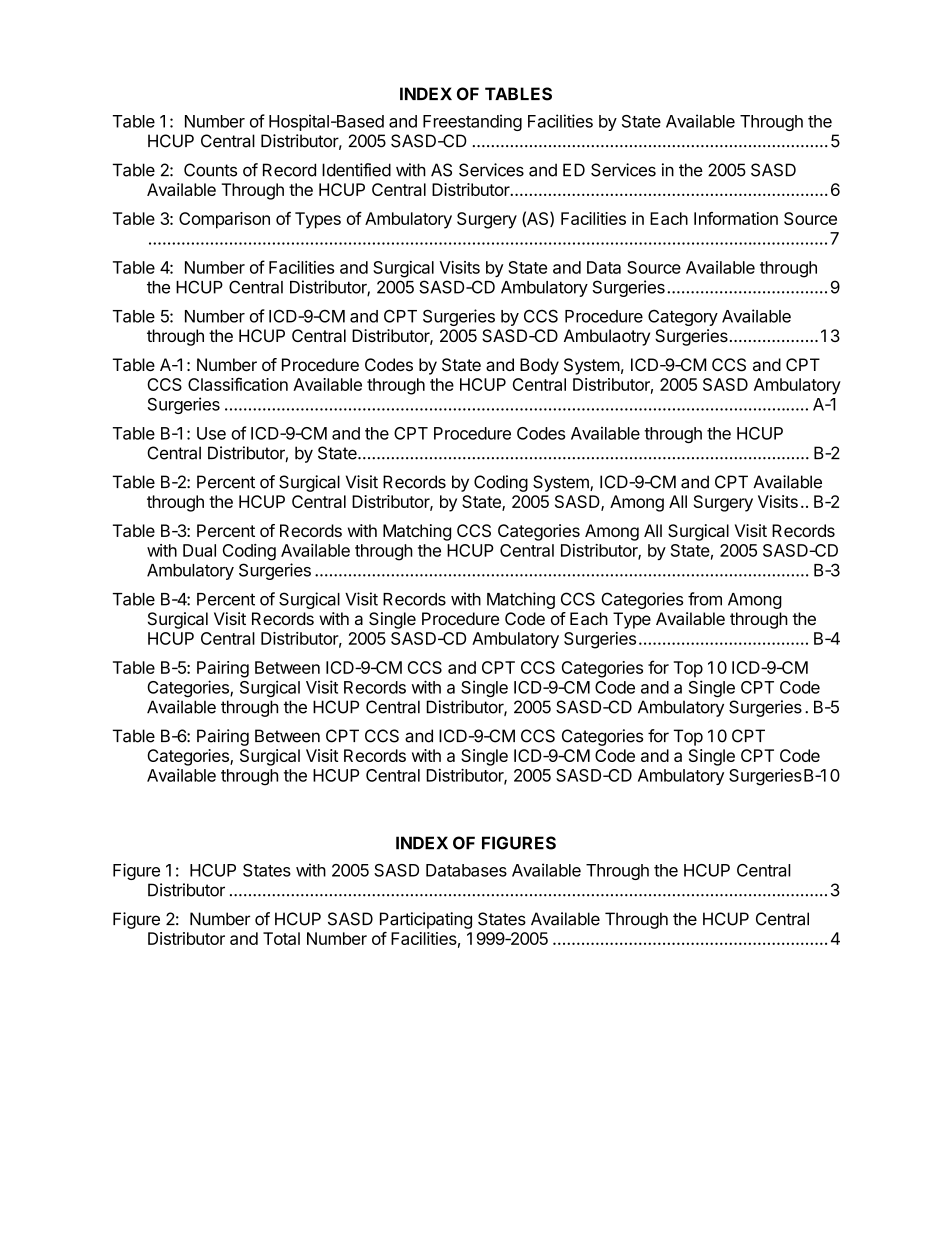 The height and width of the image is (1233, 952). Describe the element at coordinates (472, 122) in the image. I see `Freestanding` at that location.
